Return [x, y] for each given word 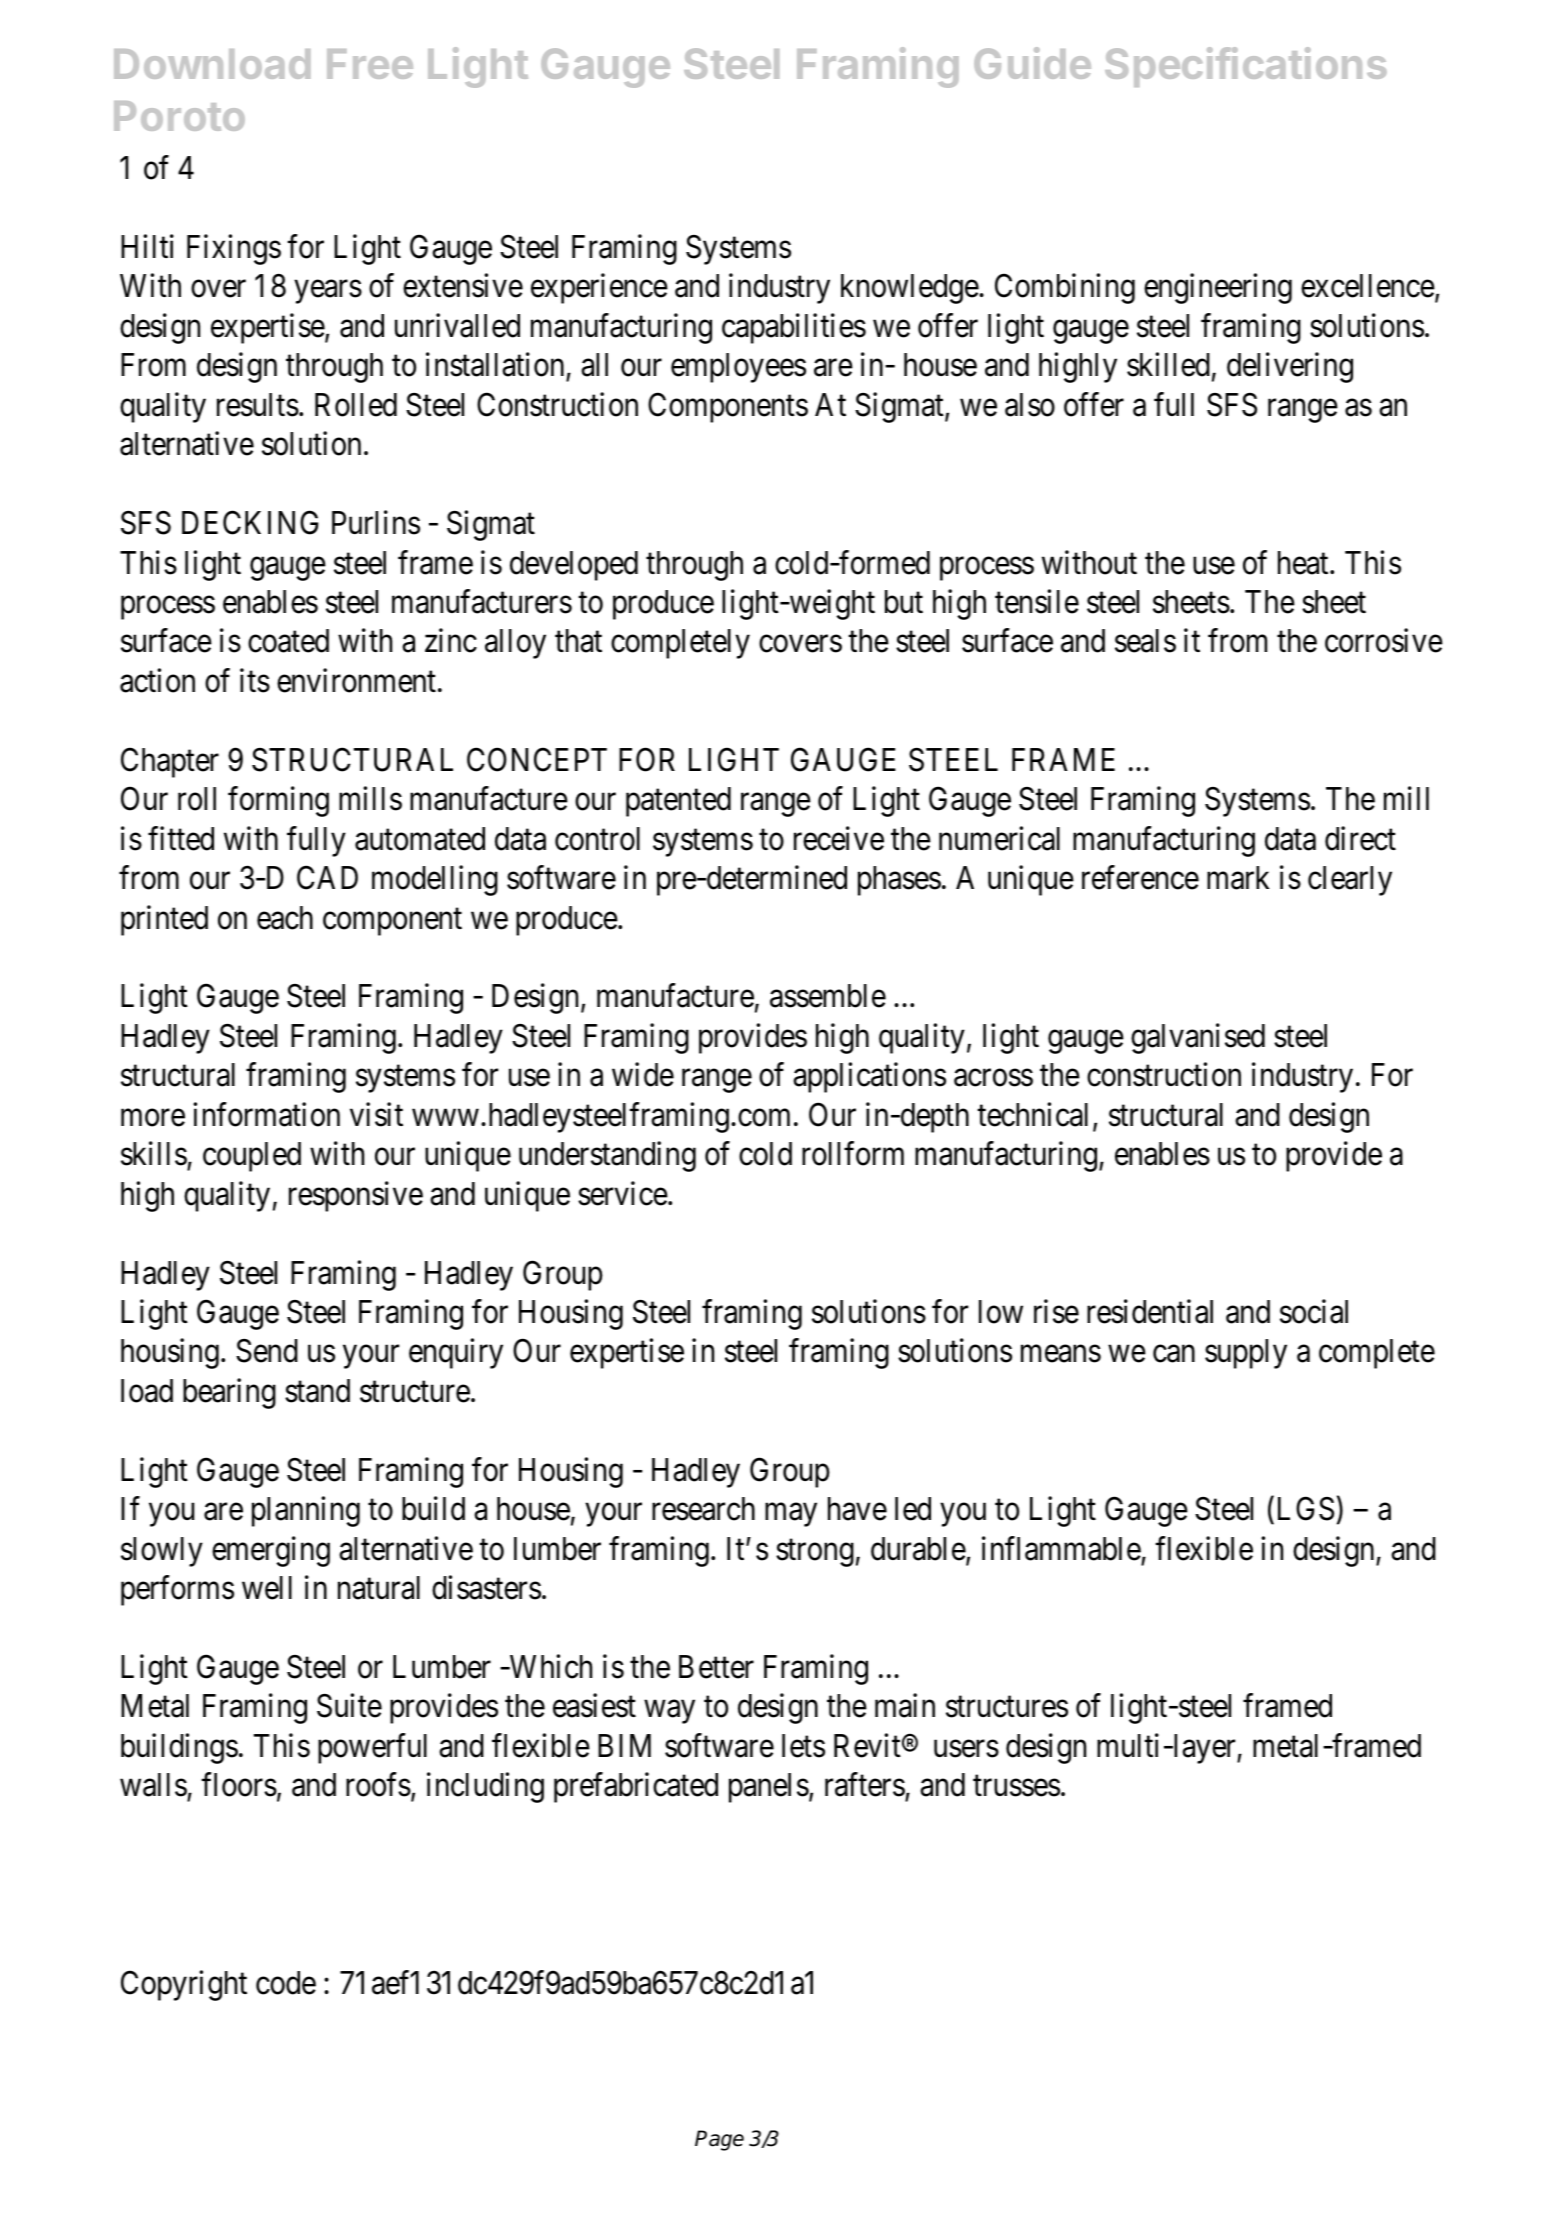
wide [643, 1075]
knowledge [910, 289]
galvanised [1198, 1038]
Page [719, 2140]
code [286, 1983]
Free [370, 64]
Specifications [1246, 67]
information [266, 1114]
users [966, 1749]
